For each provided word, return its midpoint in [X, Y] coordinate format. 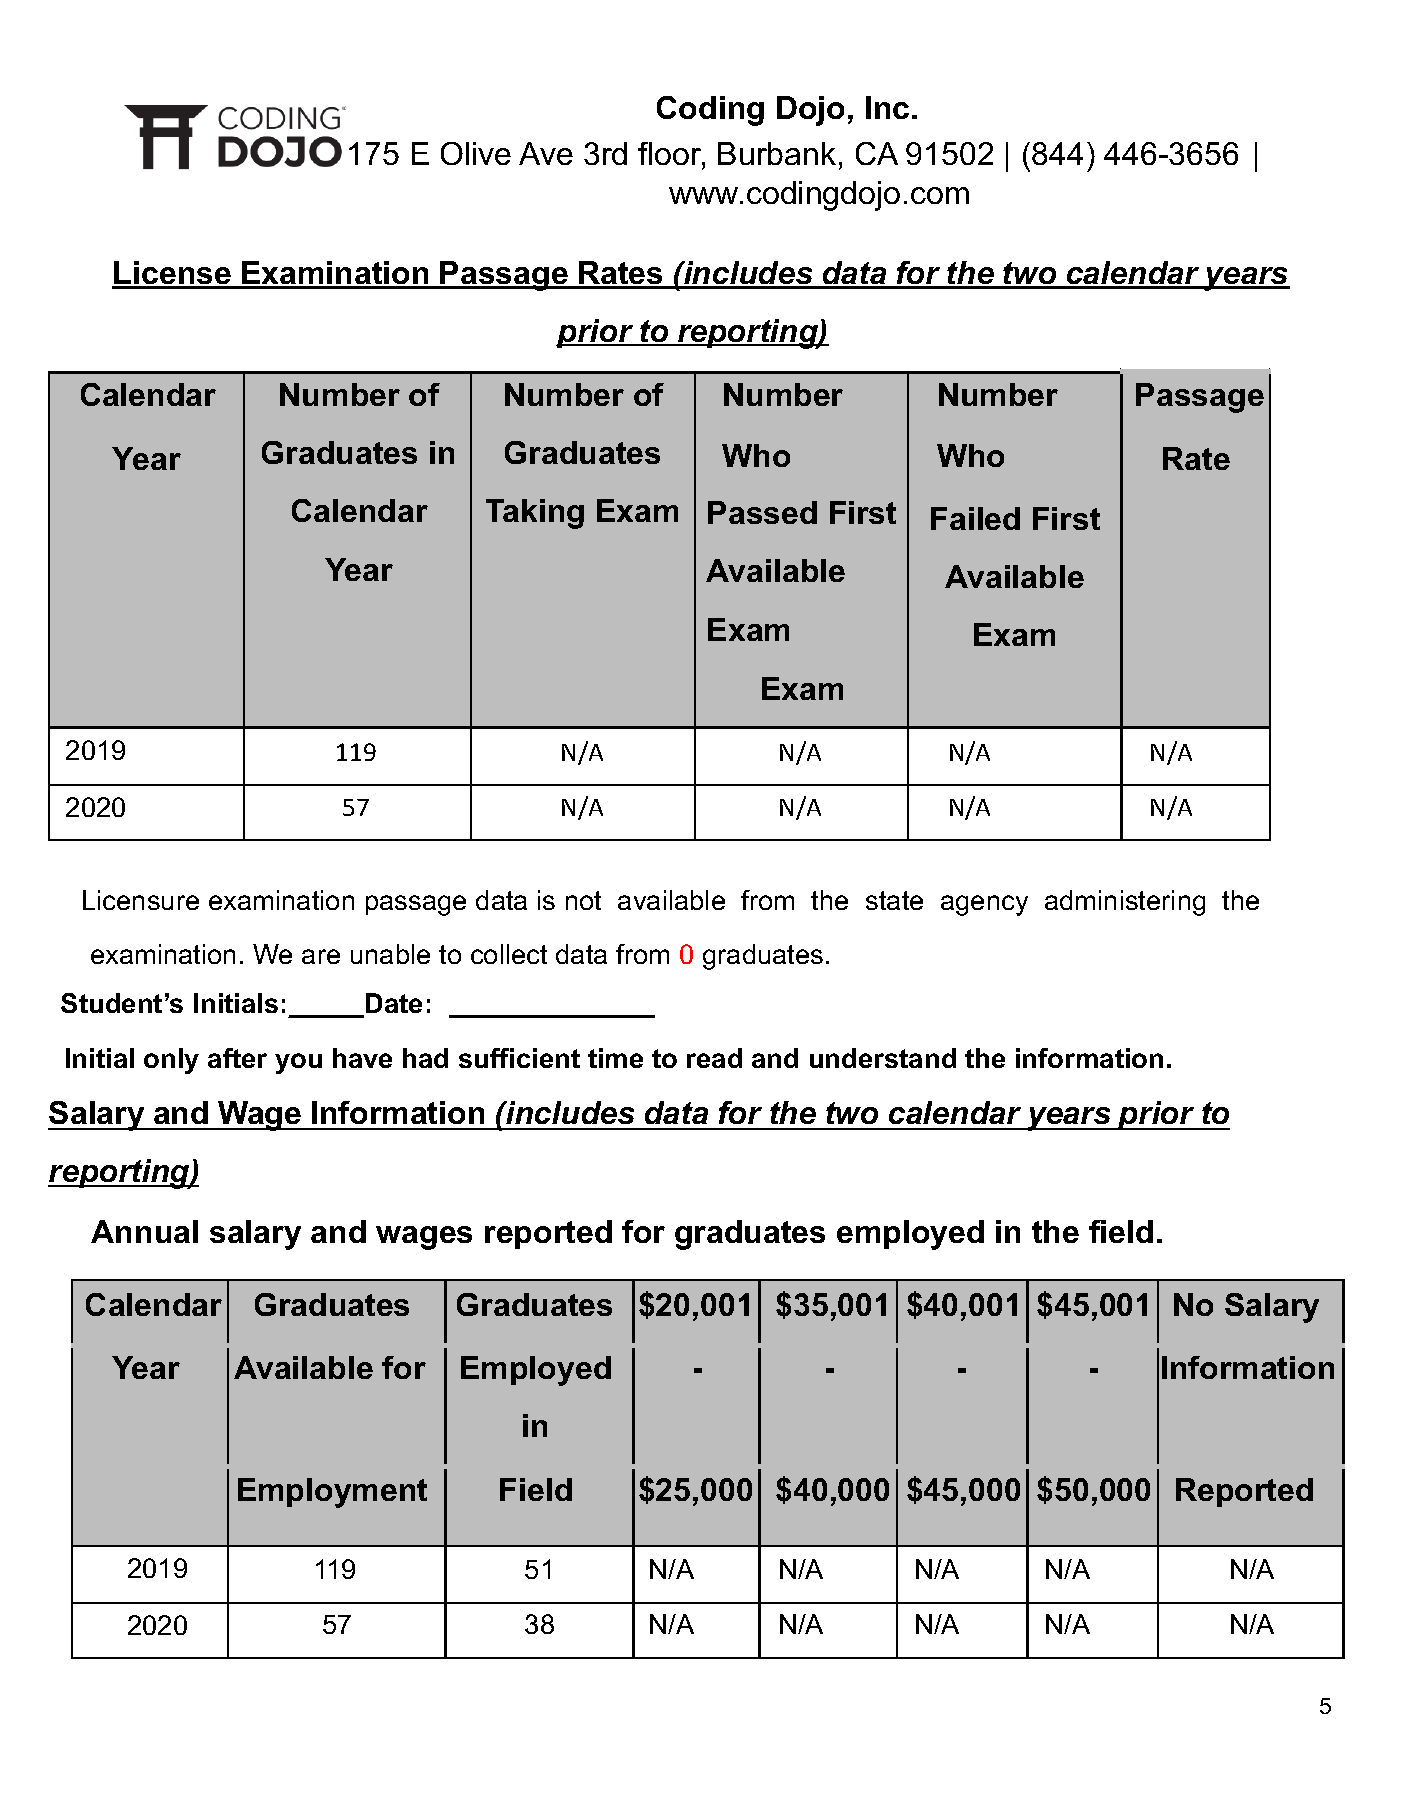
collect [509, 954]
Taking [535, 514]
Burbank [777, 153]
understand [883, 1058]
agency [984, 905]
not [583, 900]
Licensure [141, 900]
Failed [975, 518]
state [894, 900]
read [714, 1058]
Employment [332, 1493]
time [615, 1058]
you [298, 1063]
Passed [762, 512]
